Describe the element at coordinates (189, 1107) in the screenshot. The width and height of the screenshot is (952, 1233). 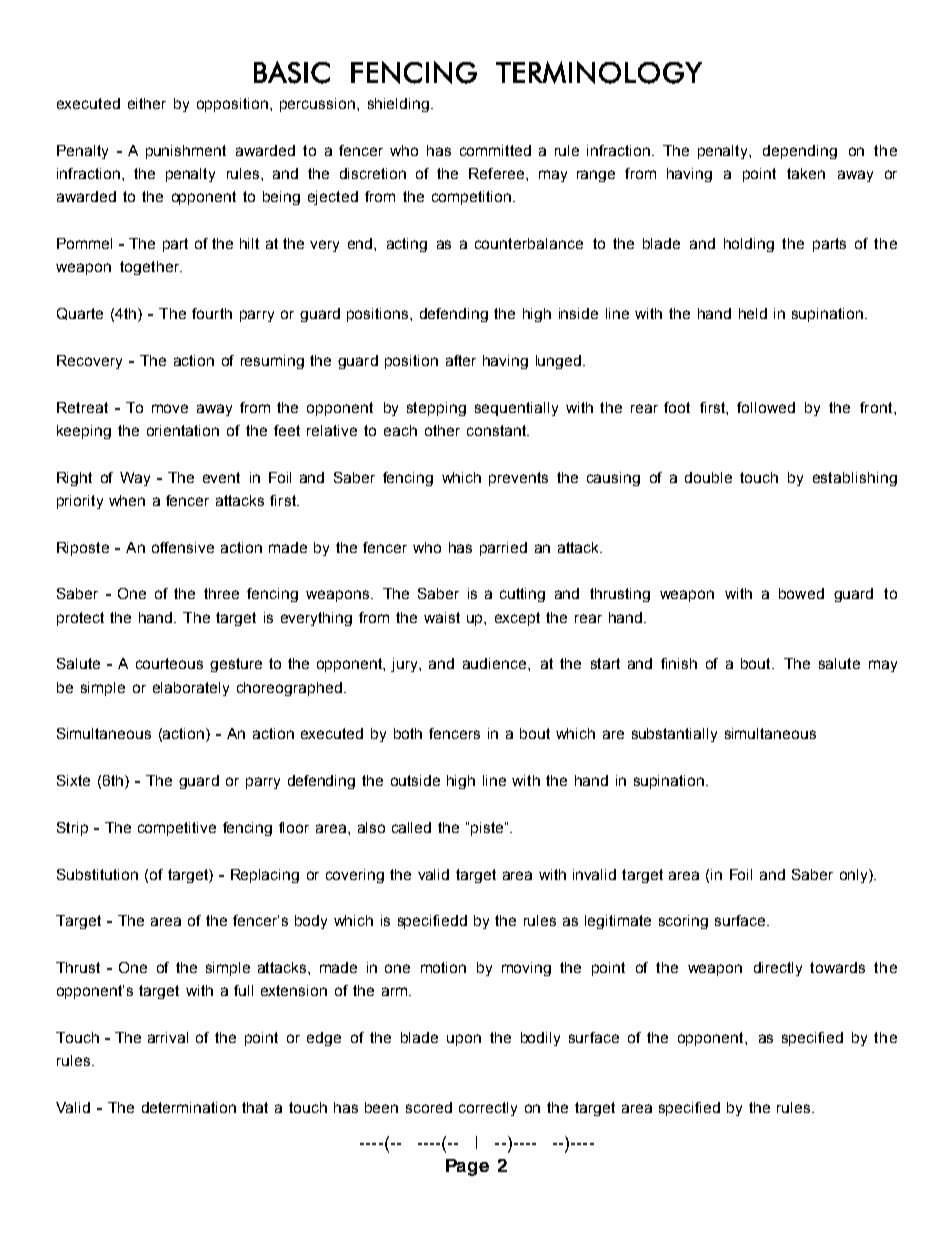
I see `determination` at that location.
